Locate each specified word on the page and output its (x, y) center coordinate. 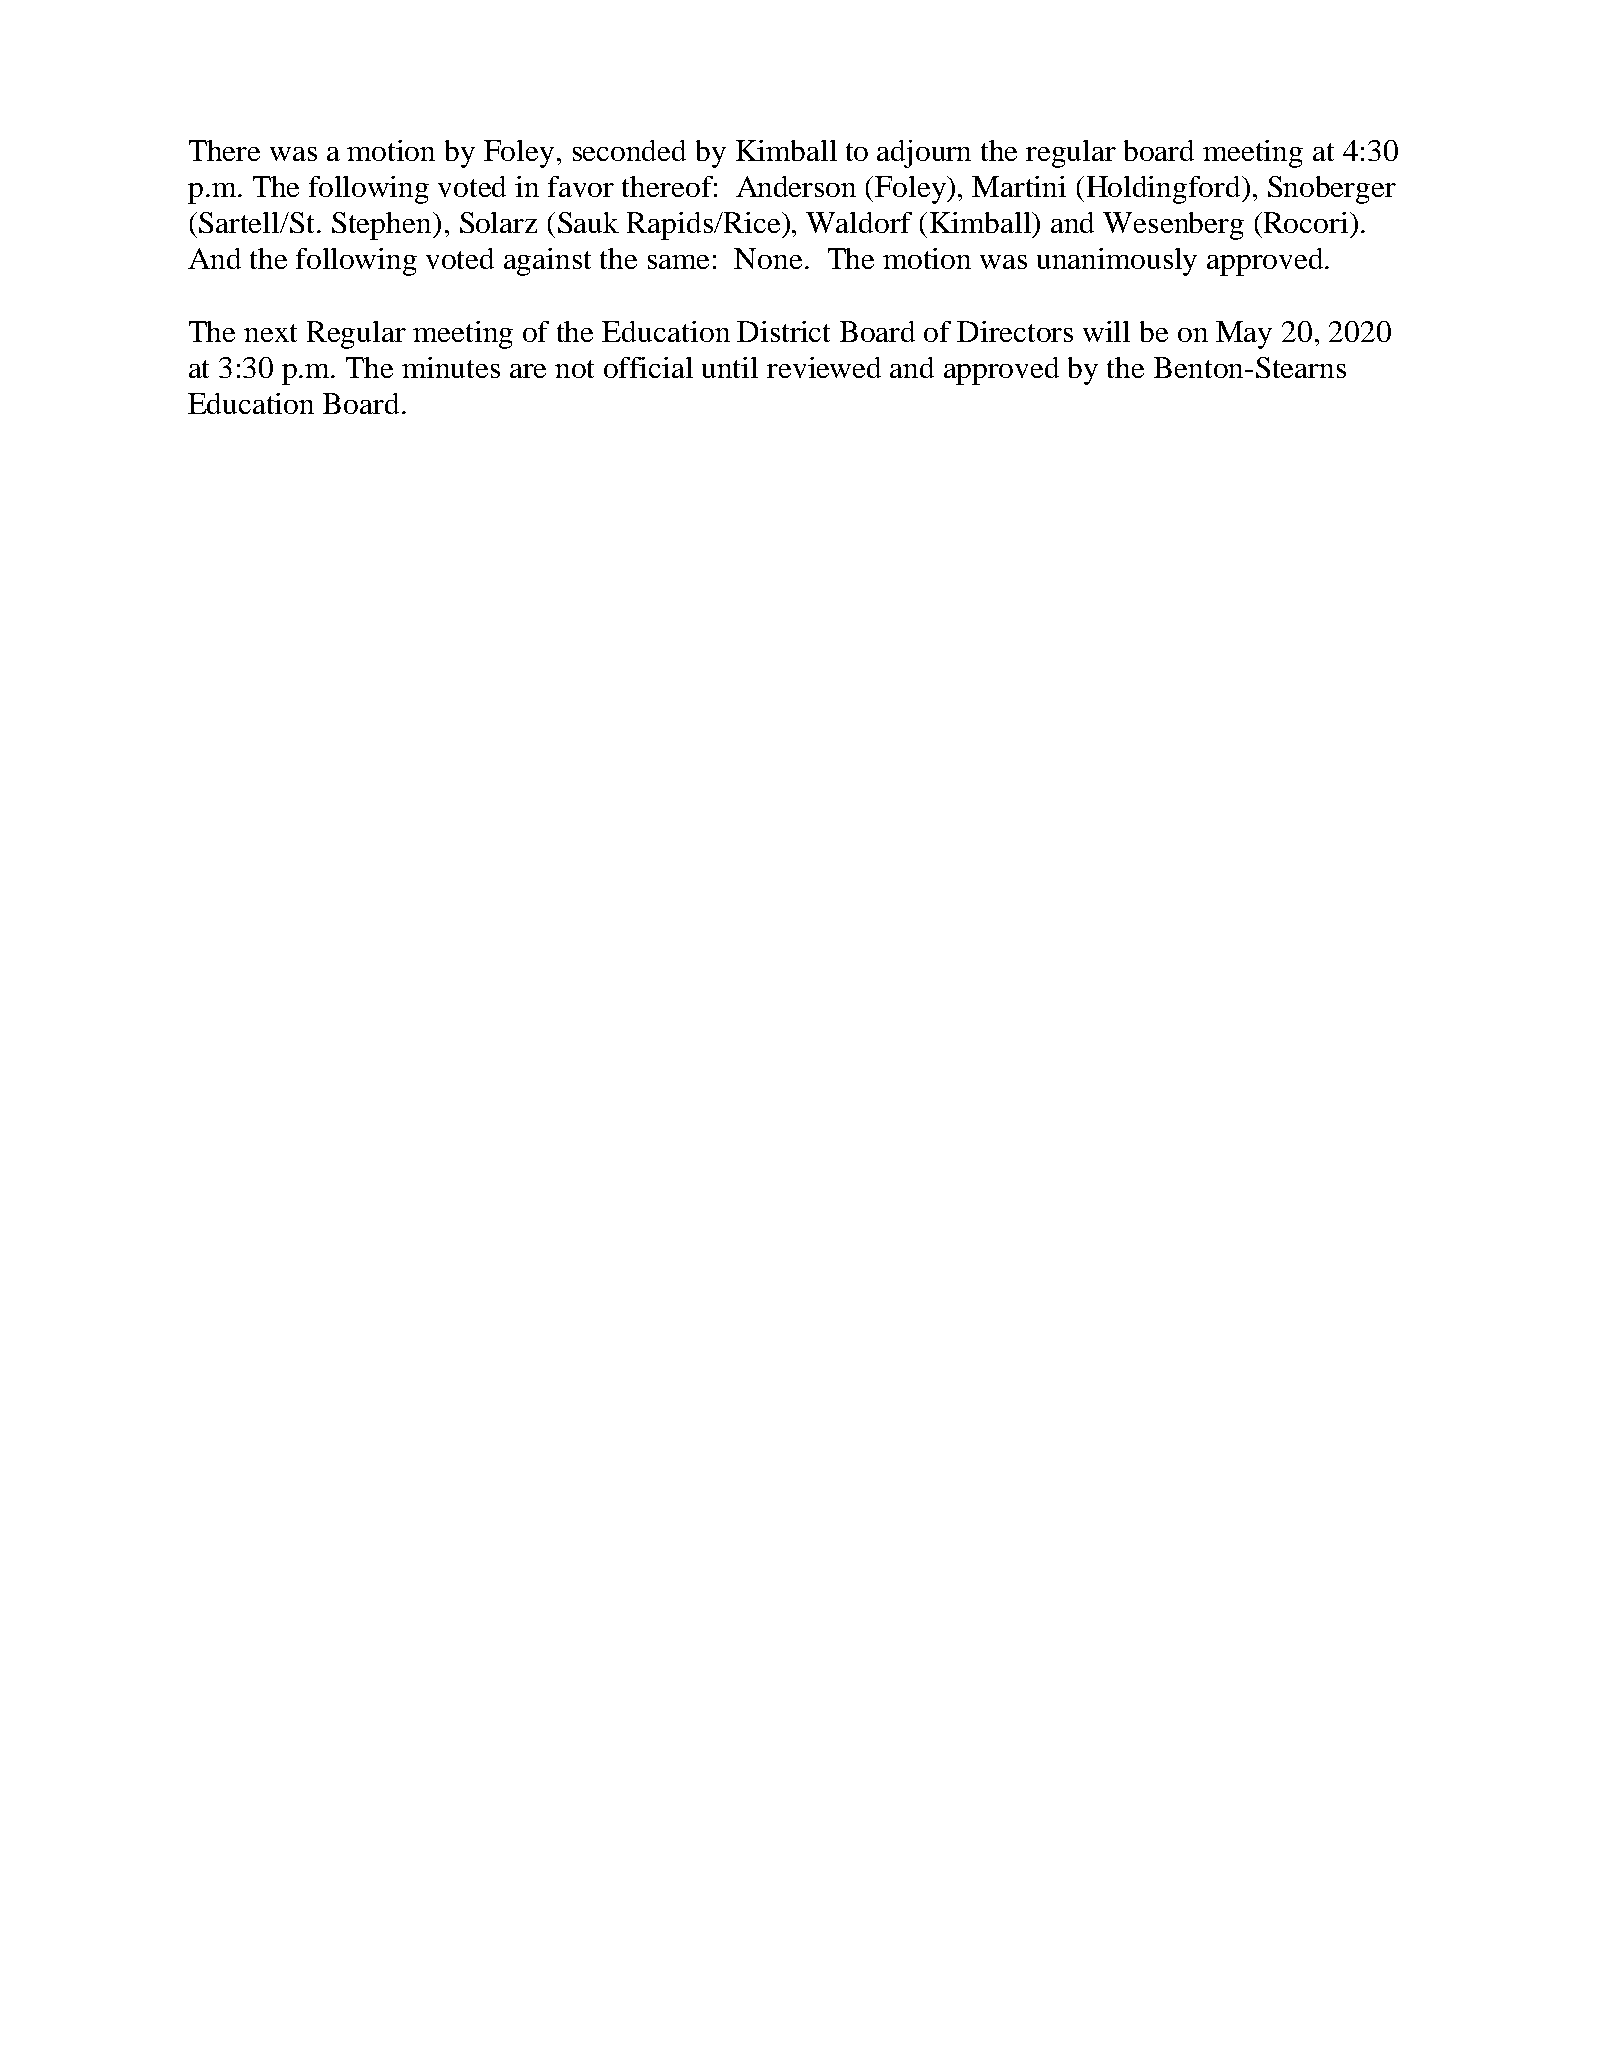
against (547, 262)
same (678, 262)
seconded (629, 150)
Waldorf (859, 222)
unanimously (1117, 262)
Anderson (796, 186)
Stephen (383, 226)
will (1106, 331)
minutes (451, 367)
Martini (1019, 186)
